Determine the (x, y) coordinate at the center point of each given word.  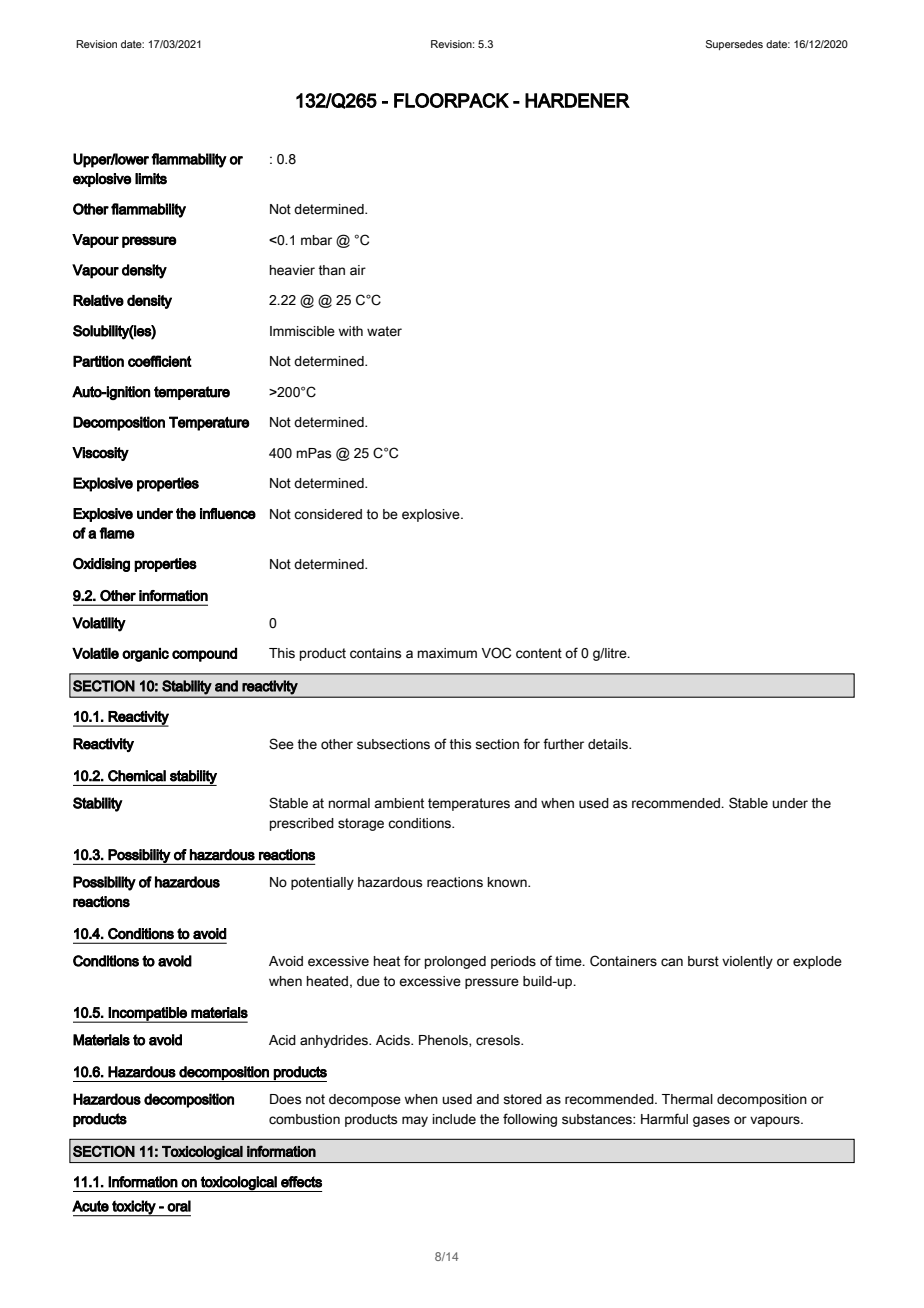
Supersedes (734, 45)
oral (179, 1206)
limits (151, 179)
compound (204, 655)
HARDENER (577, 100)
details (609, 744)
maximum (447, 653)
